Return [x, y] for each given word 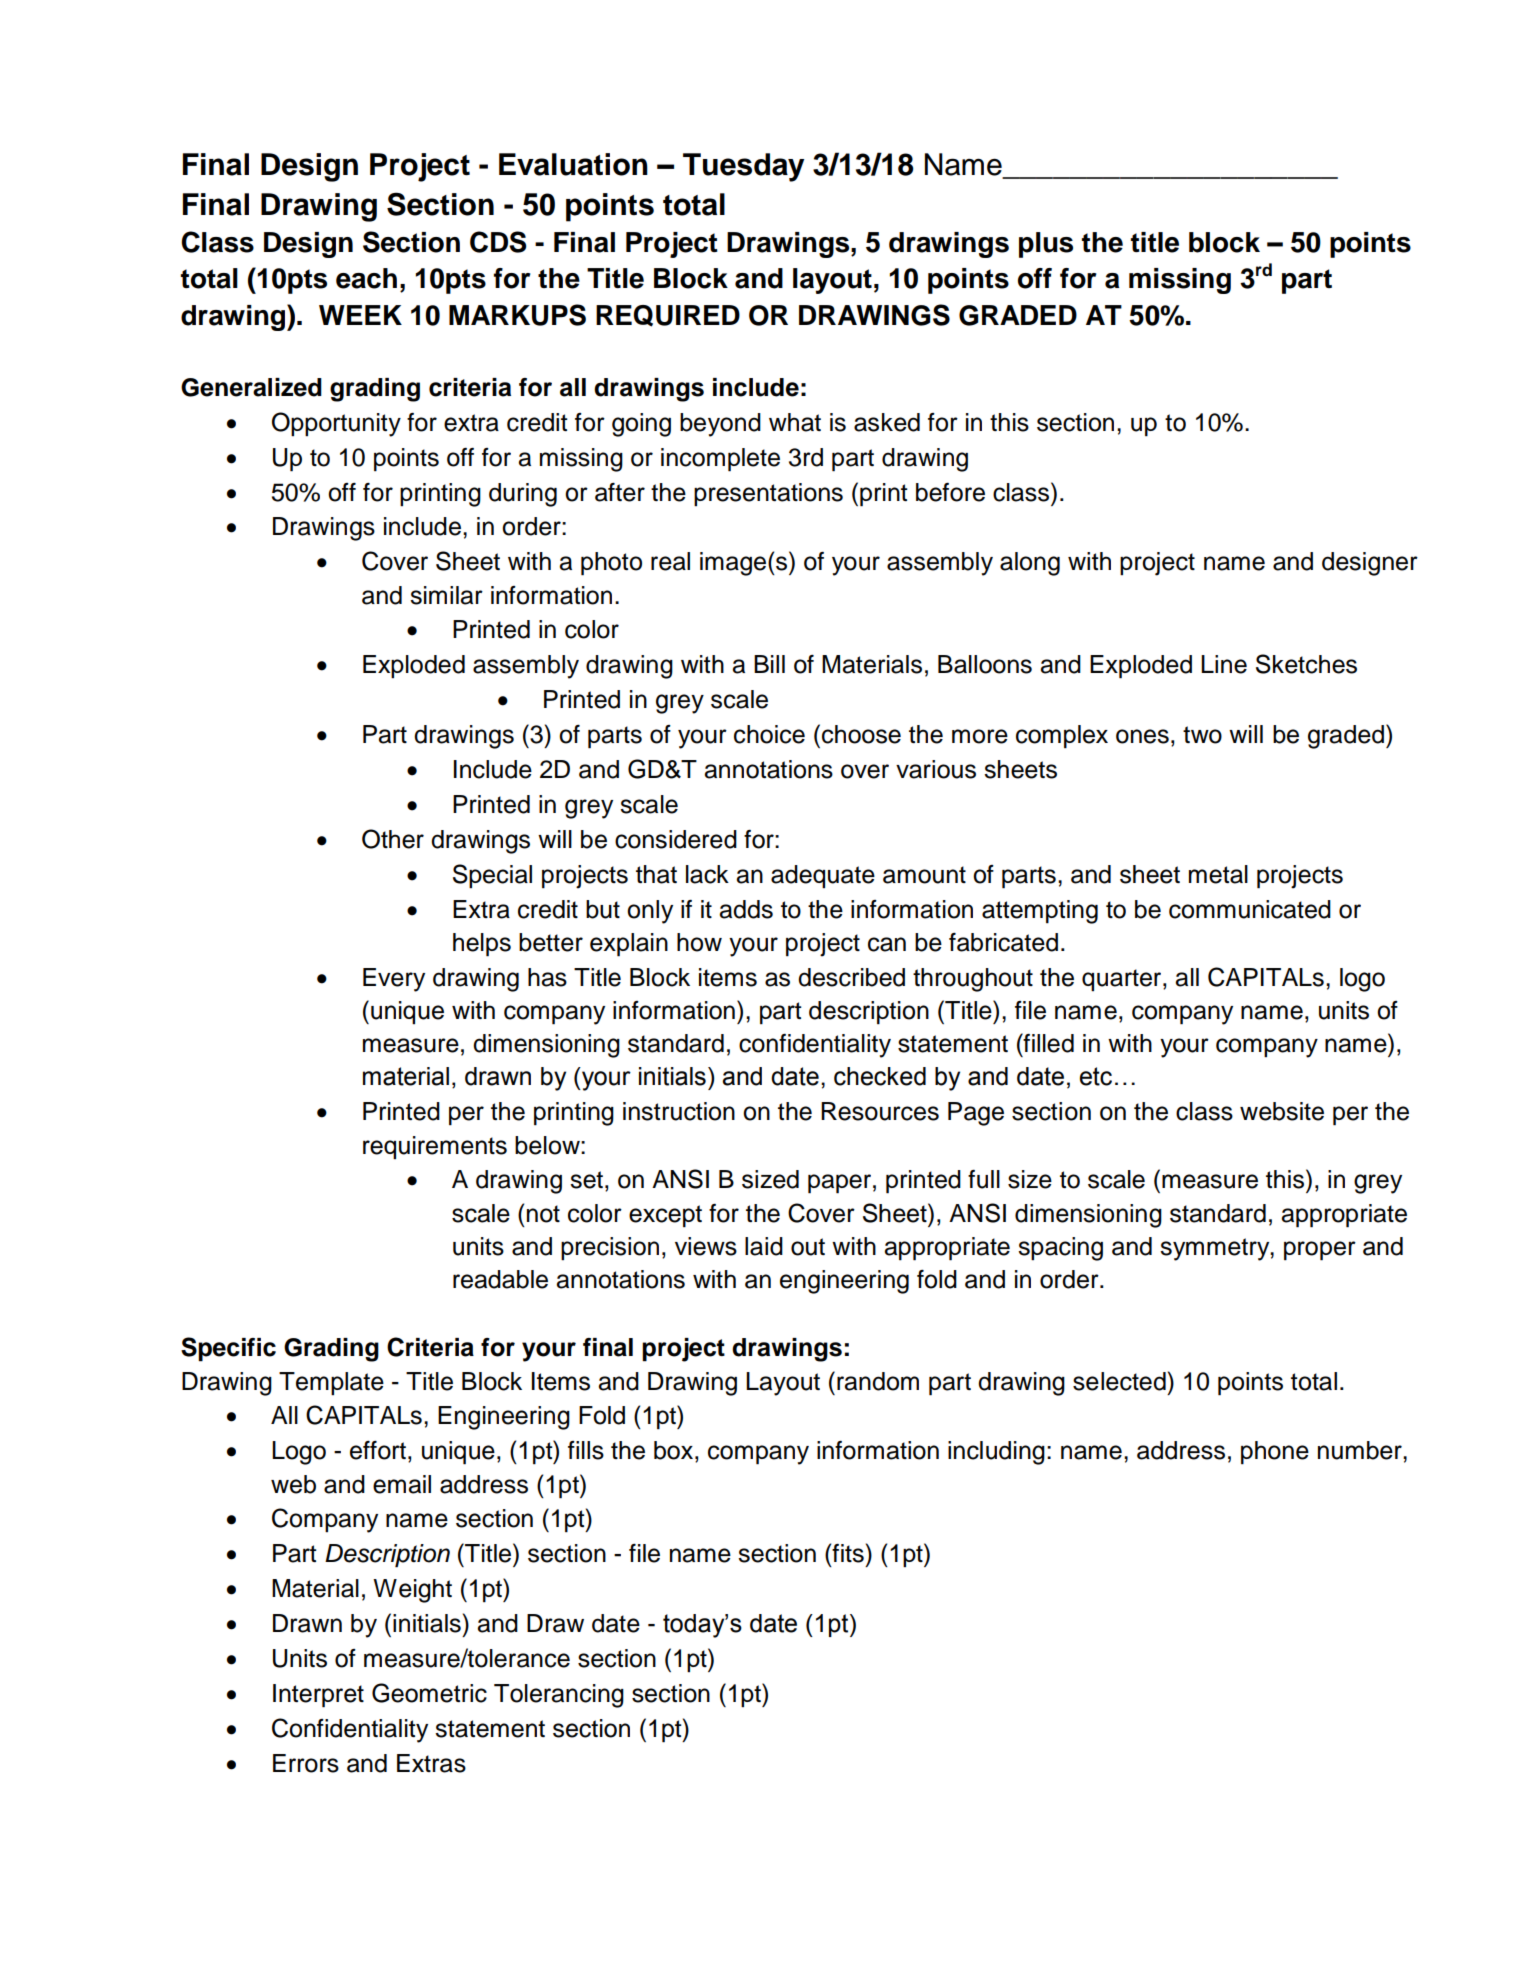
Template [331, 1383]
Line [1224, 664]
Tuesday [743, 167]
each [366, 278]
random [878, 1381]
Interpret [318, 1696]
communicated [1250, 909]
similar [446, 595]
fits [848, 1553]
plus [1046, 245]
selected [1119, 1381]
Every [394, 980]
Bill [769, 664]
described [851, 977]
